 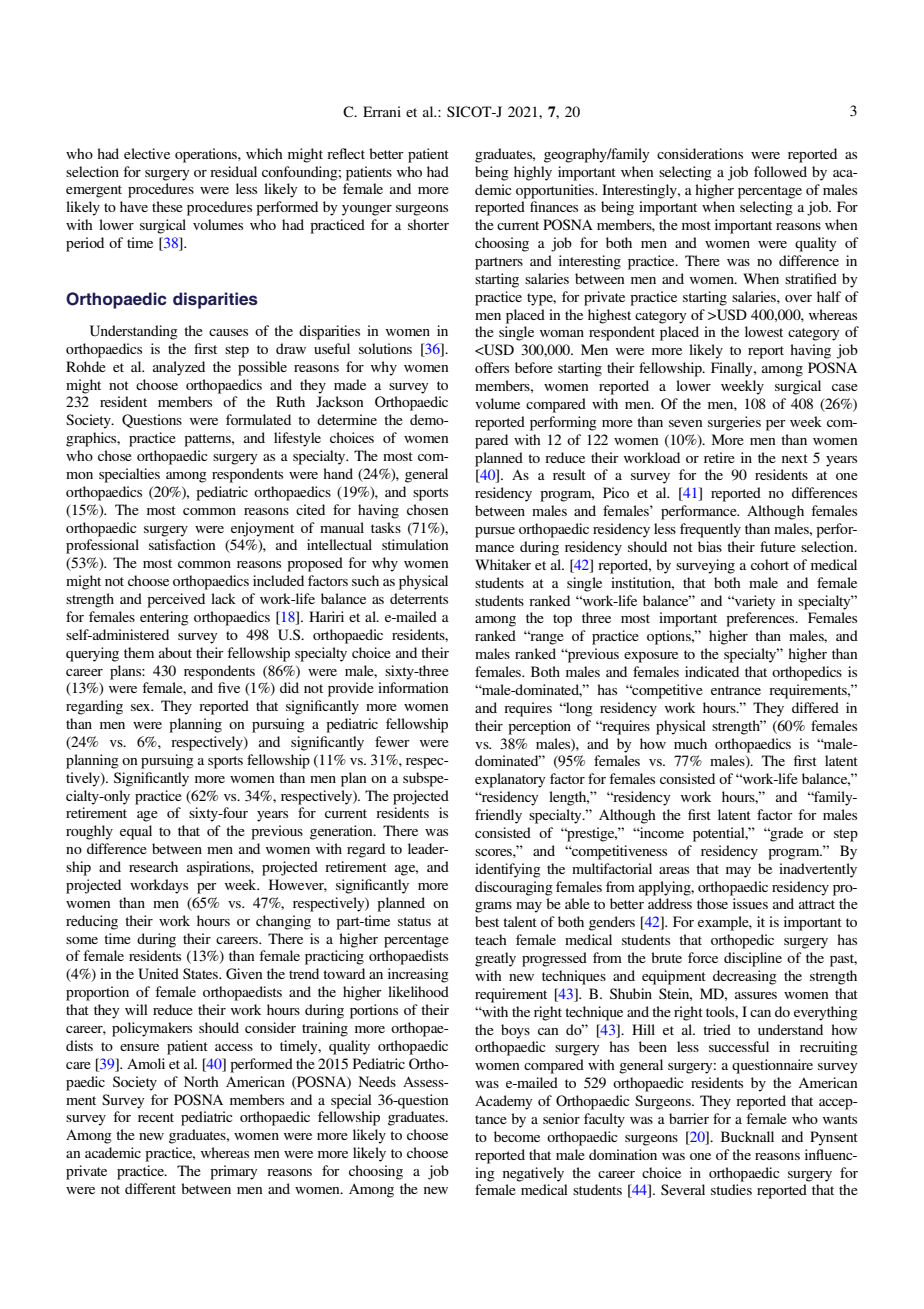 I want to click on these, so click(x=167, y=206).
